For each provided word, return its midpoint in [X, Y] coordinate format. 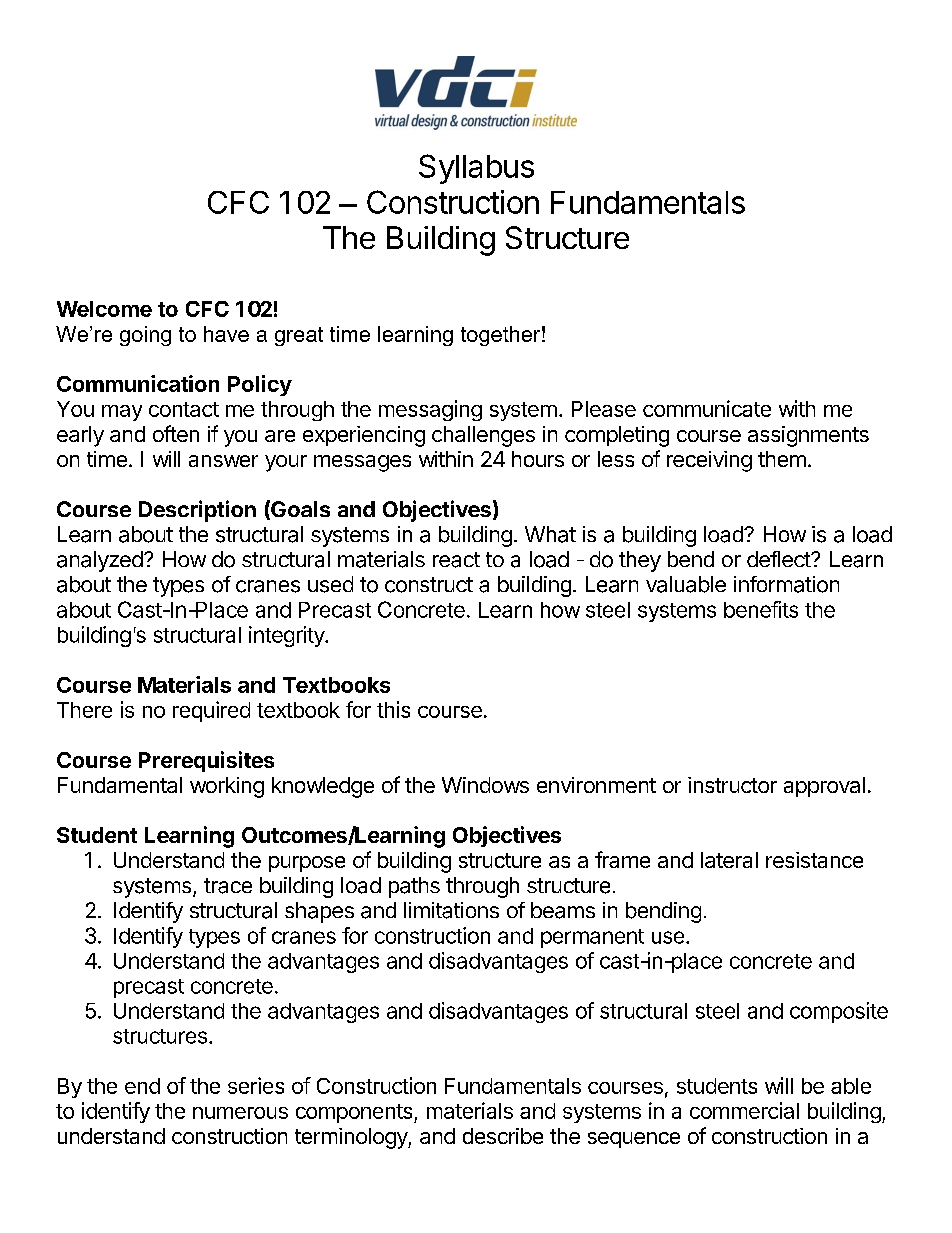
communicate [707, 408]
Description [197, 511]
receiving [709, 461]
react [456, 560]
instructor [732, 785]
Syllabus [476, 169]
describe [503, 1136]
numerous [240, 1113]
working [227, 787]
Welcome [104, 309]
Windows [485, 785]
